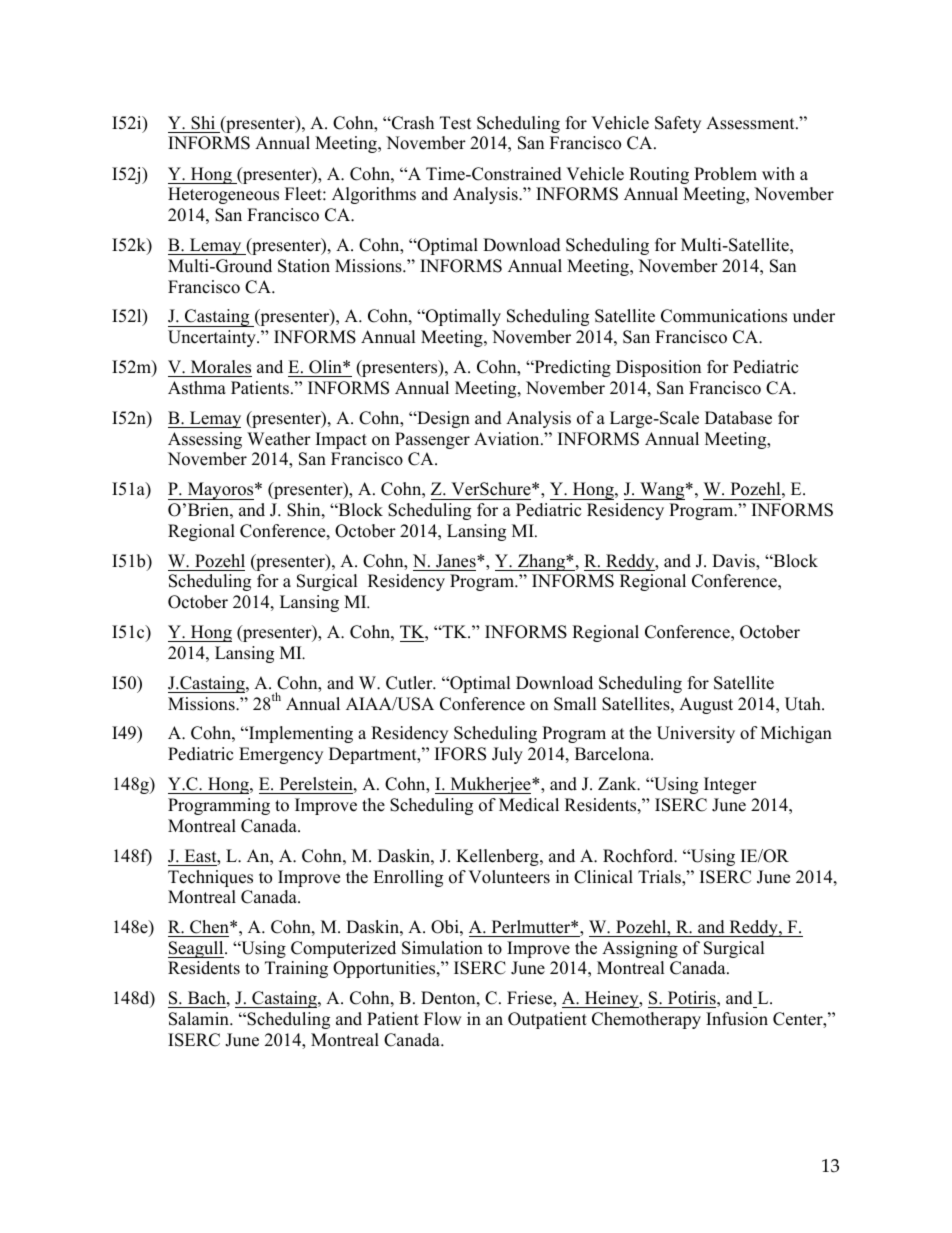  Describe the element at coordinates (443, 1019) in the document. I see `Flow` at that location.
